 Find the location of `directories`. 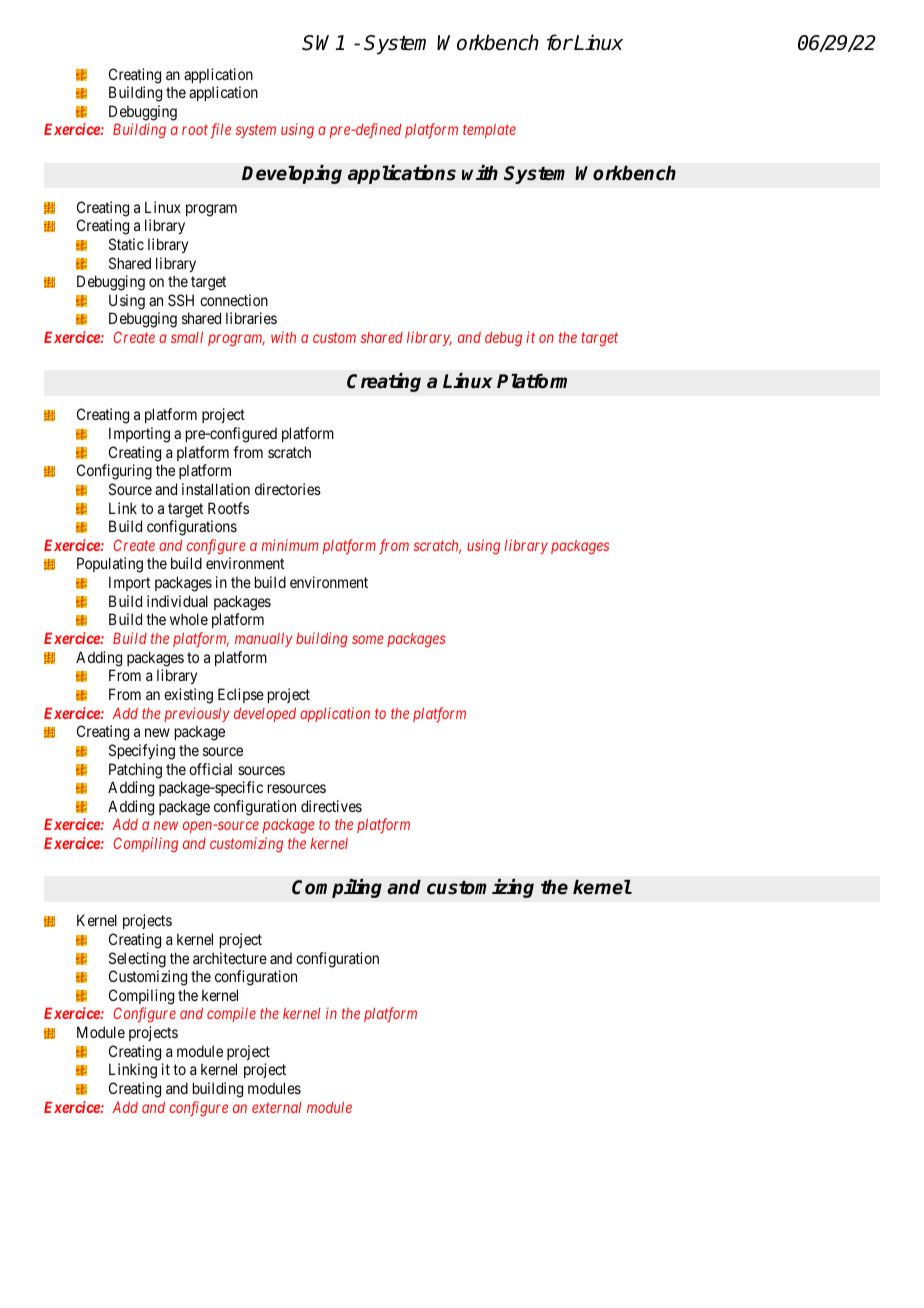

directories is located at coordinates (288, 489).
